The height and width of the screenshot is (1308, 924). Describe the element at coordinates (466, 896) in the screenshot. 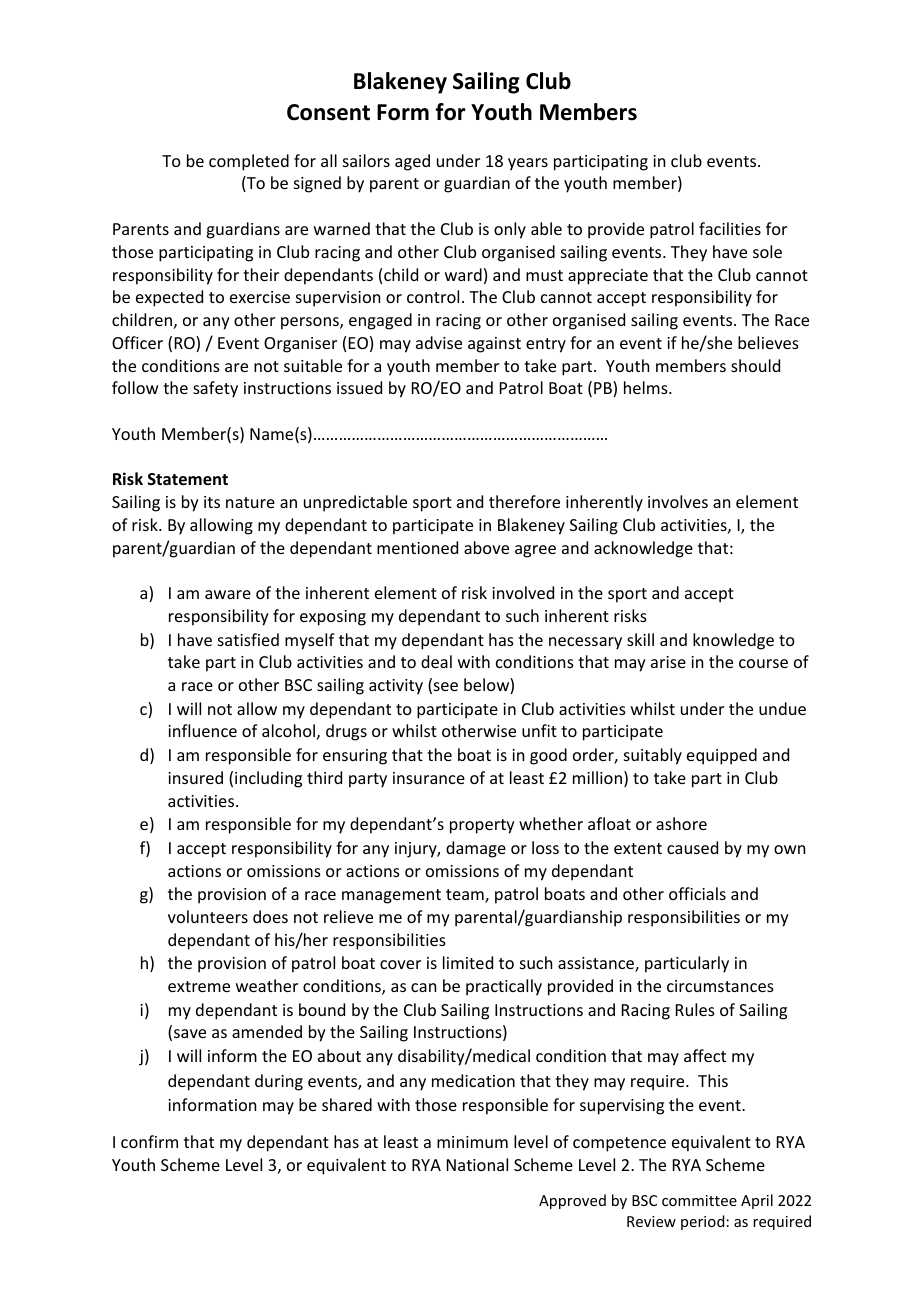

I see `team` at that location.
